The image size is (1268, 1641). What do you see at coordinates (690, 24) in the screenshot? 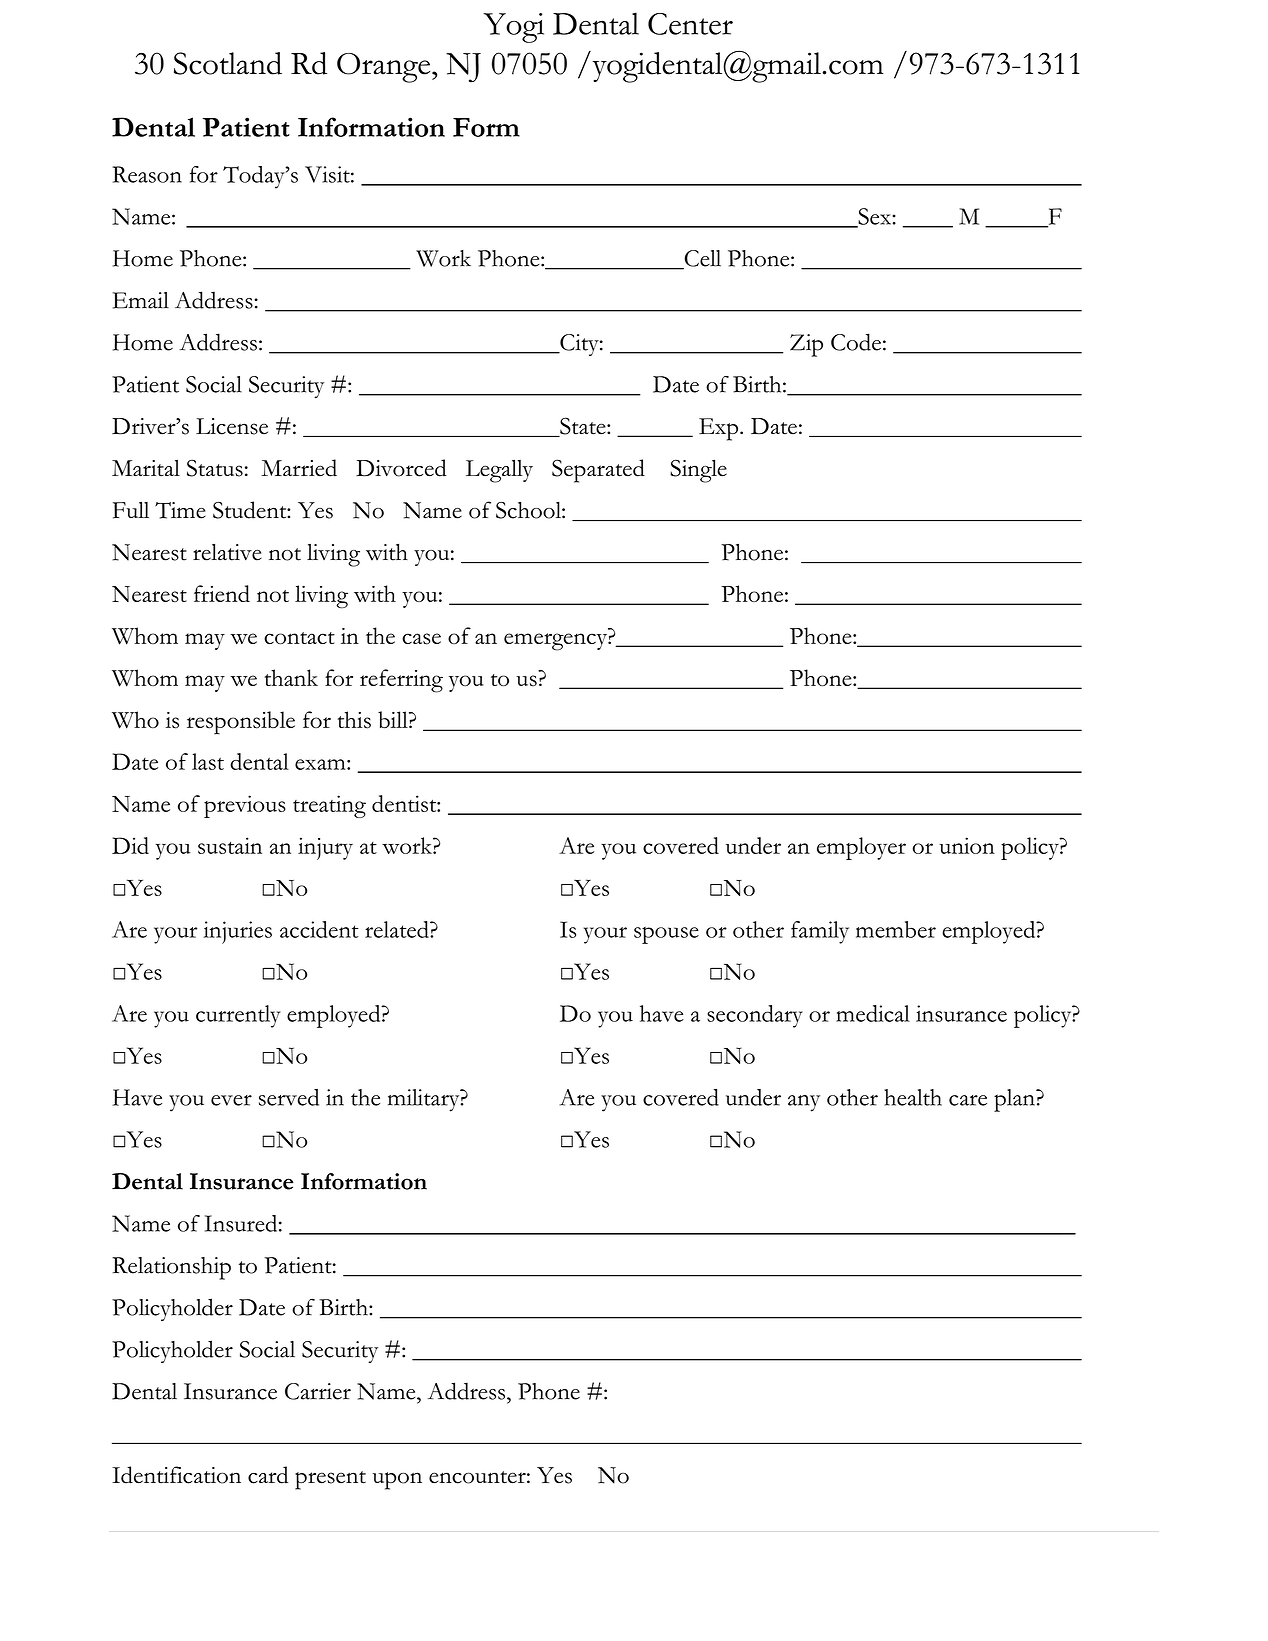
I see `Center` at bounding box center [690, 24].
